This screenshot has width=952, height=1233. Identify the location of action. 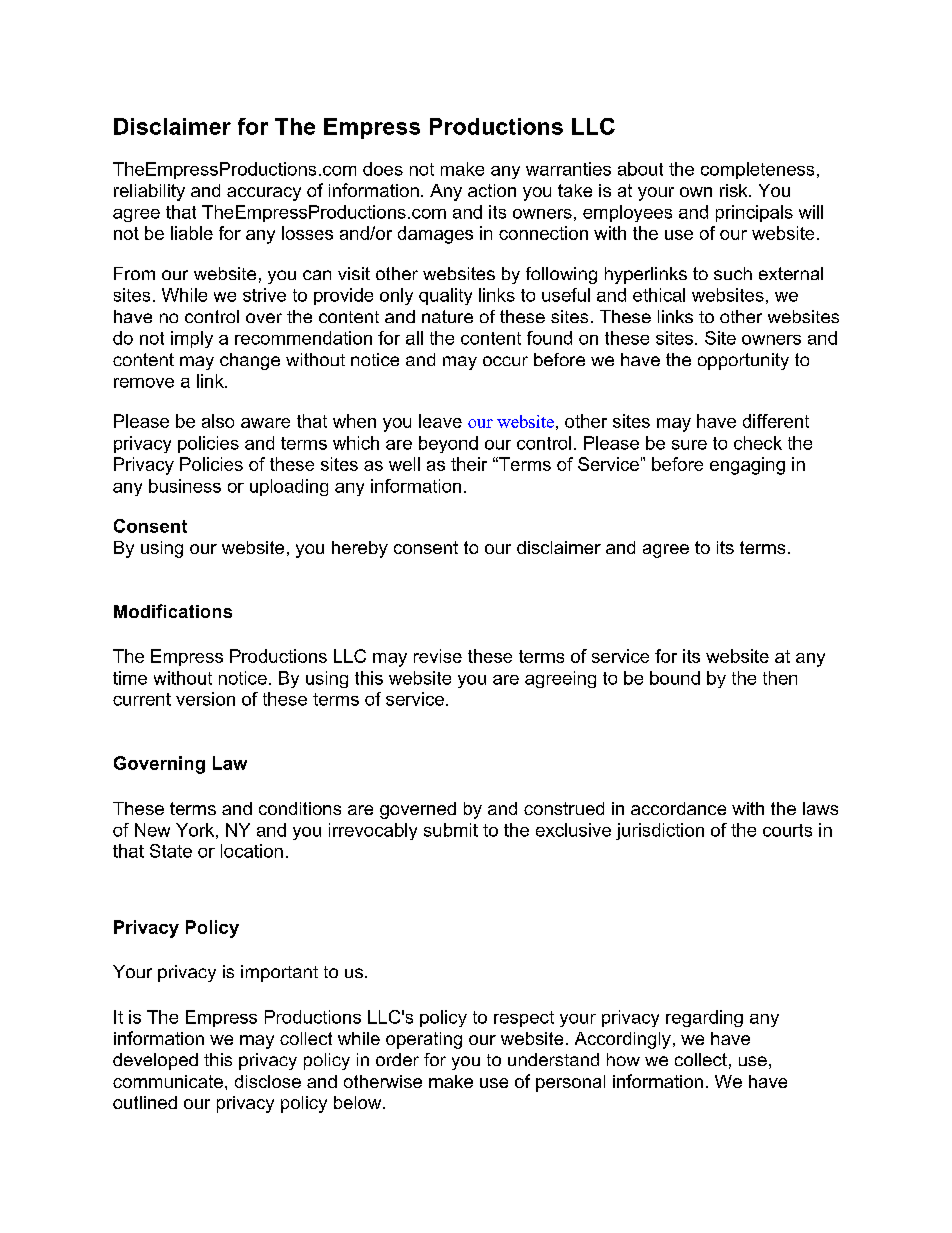
(492, 190).
